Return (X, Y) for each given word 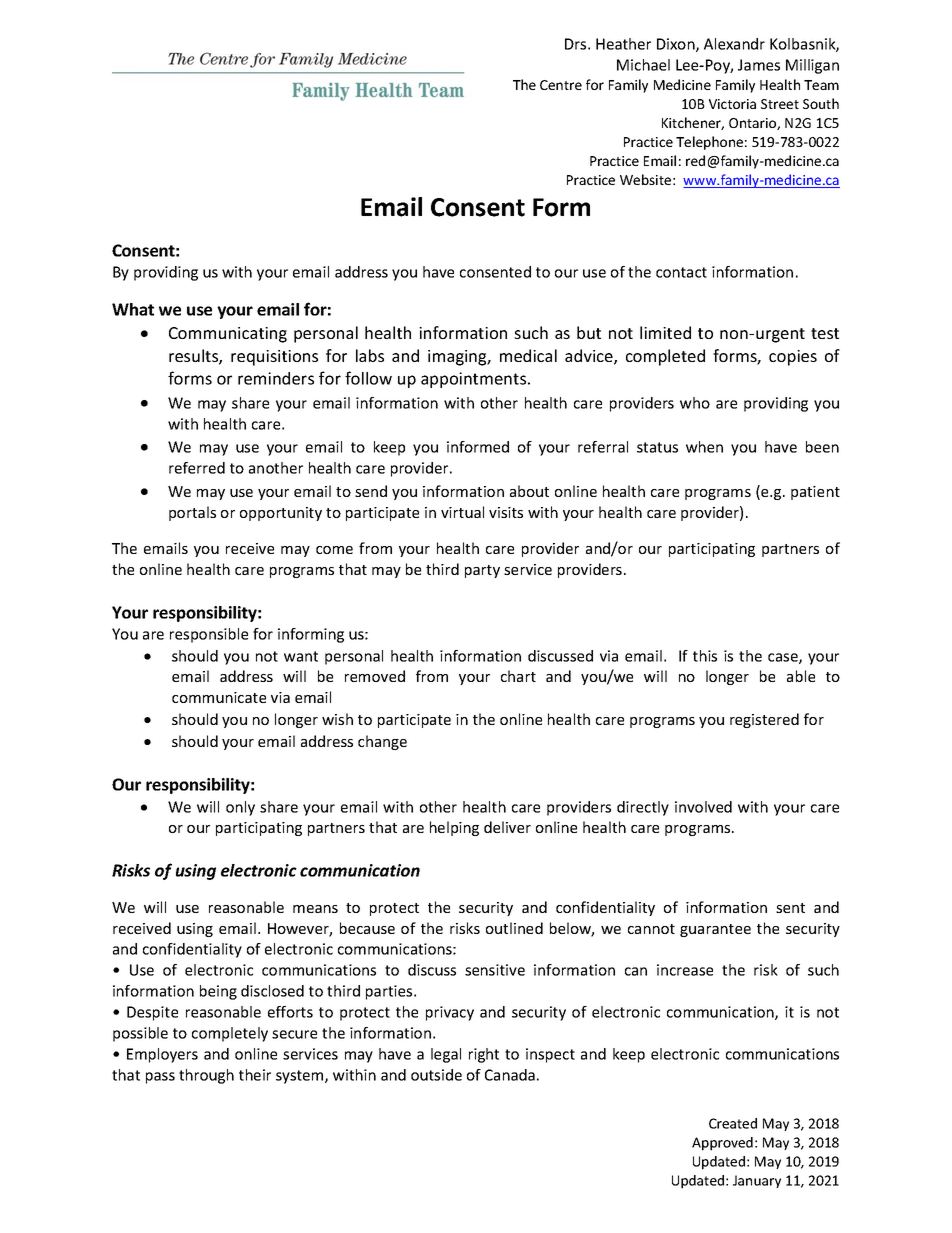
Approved (722, 1144)
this (705, 656)
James (759, 65)
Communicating (228, 335)
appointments (475, 380)
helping (454, 828)
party (482, 571)
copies (793, 358)
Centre (561, 85)
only (240, 808)
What (133, 309)
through (206, 1076)
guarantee (715, 930)
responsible (209, 635)
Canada (510, 1075)
